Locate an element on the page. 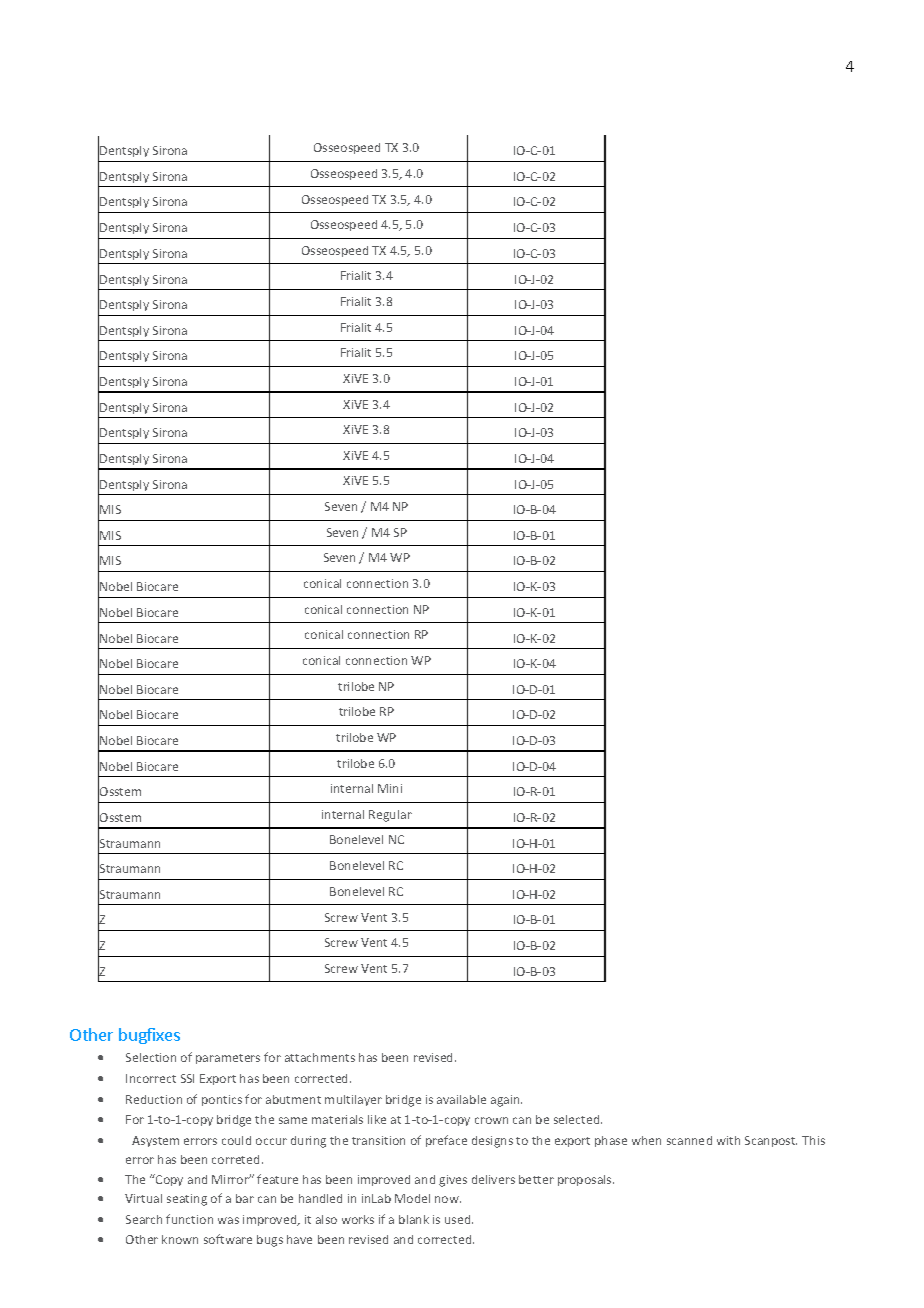 This image has height=1308, width=924. parameters is located at coordinates (228, 1059).
